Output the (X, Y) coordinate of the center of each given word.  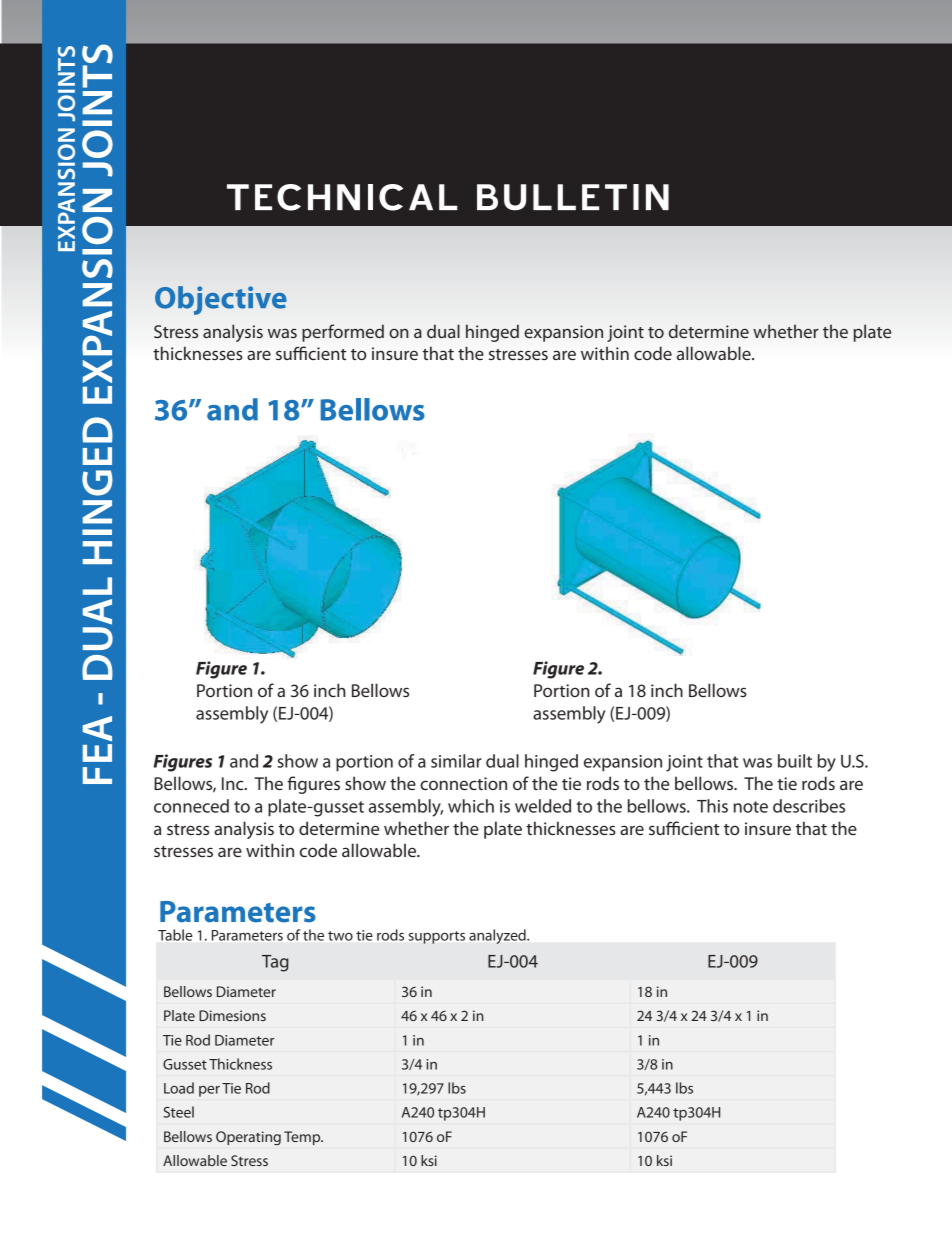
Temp (303, 1138)
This (712, 806)
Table (175, 935)
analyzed (498, 936)
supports (437, 937)
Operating (248, 1138)
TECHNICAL (342, 197)
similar (456, 761)
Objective (221, 300)
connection (463, 783)
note (751, 807)
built (795, 761)
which (471, 806)
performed (343, 333)
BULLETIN (573, 197)
